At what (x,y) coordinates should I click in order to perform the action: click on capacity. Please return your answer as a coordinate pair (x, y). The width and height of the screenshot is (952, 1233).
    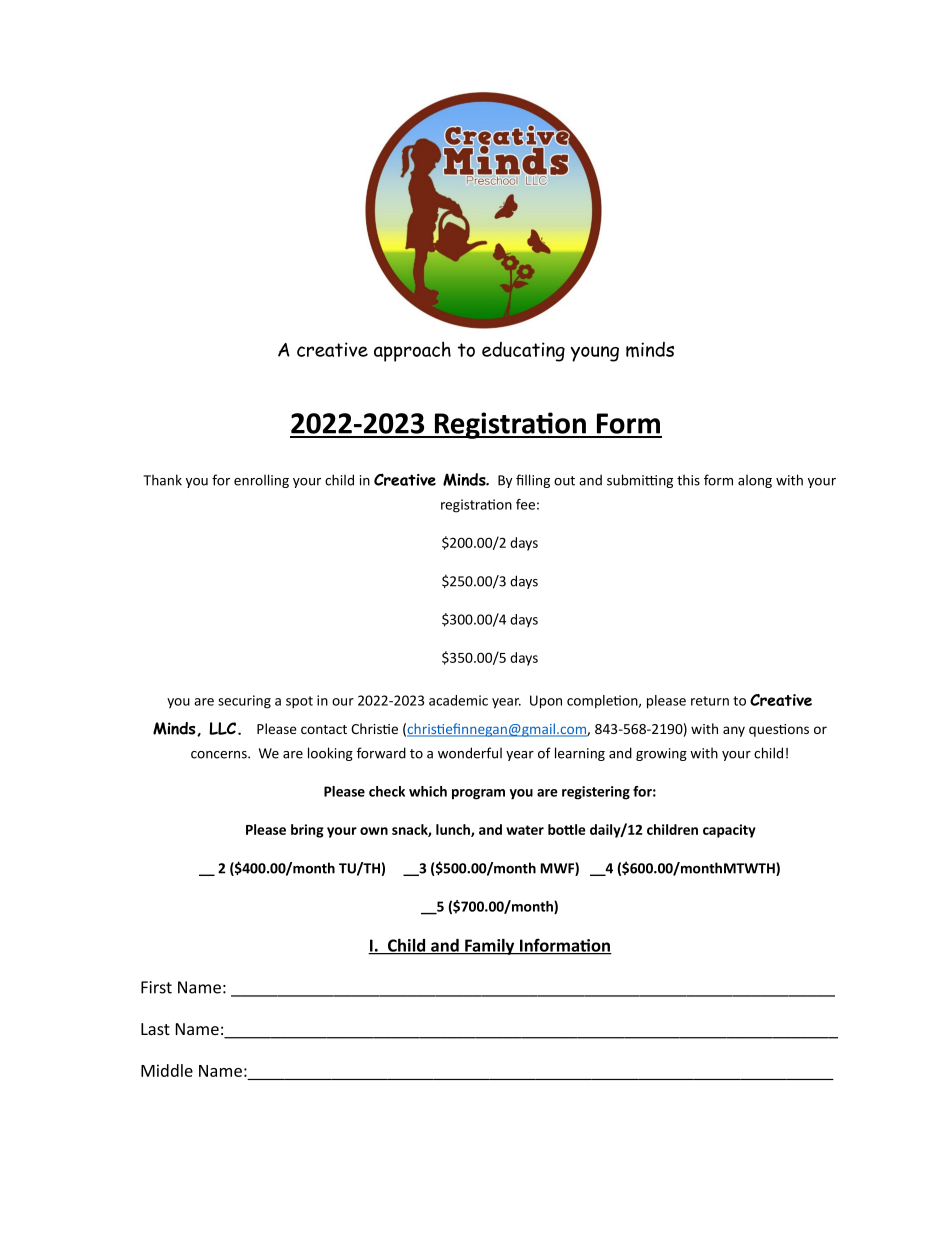
    Looking at the image, I should click on (729, 831).
